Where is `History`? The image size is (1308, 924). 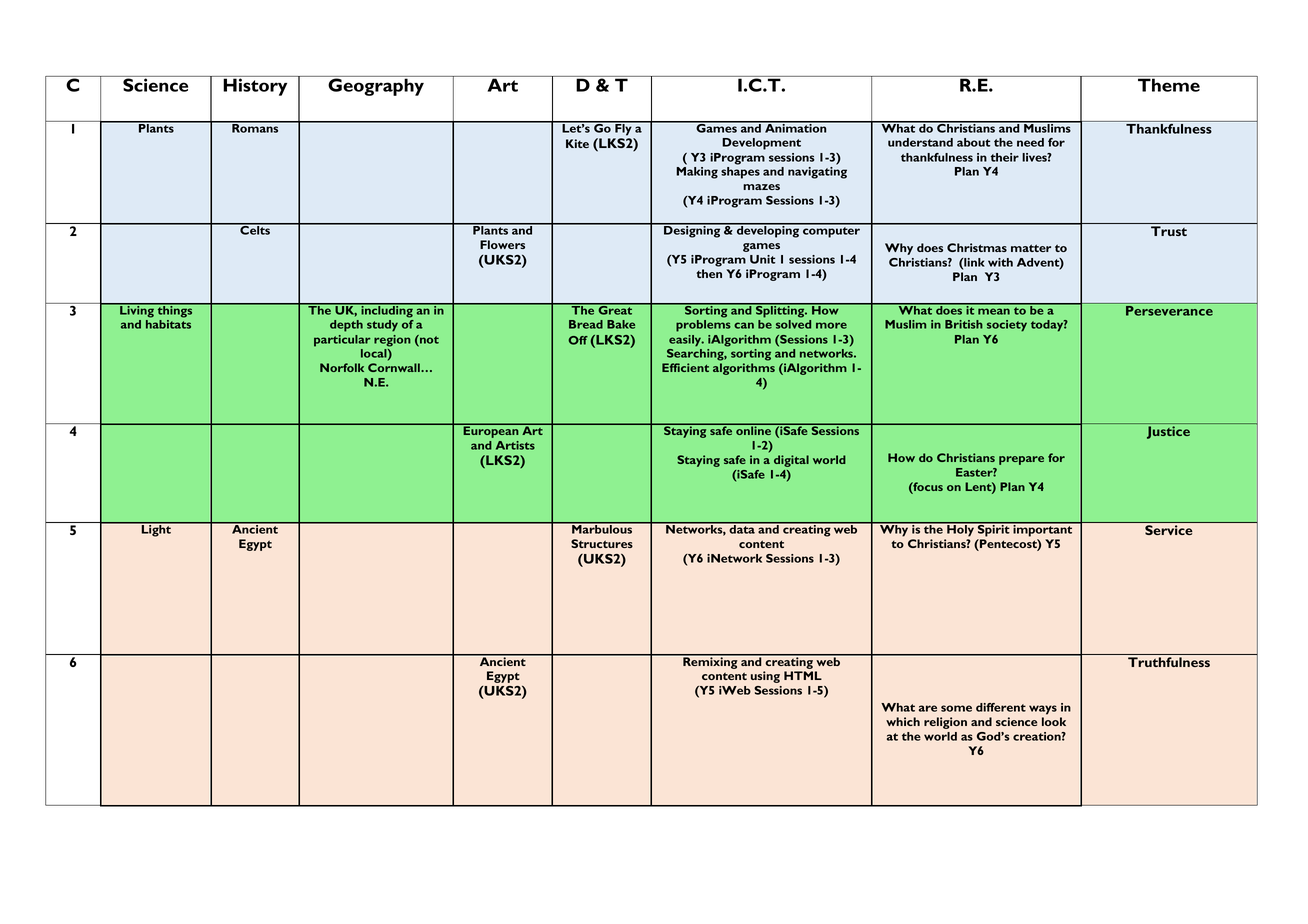 History is located at coordinates (255, 86).
